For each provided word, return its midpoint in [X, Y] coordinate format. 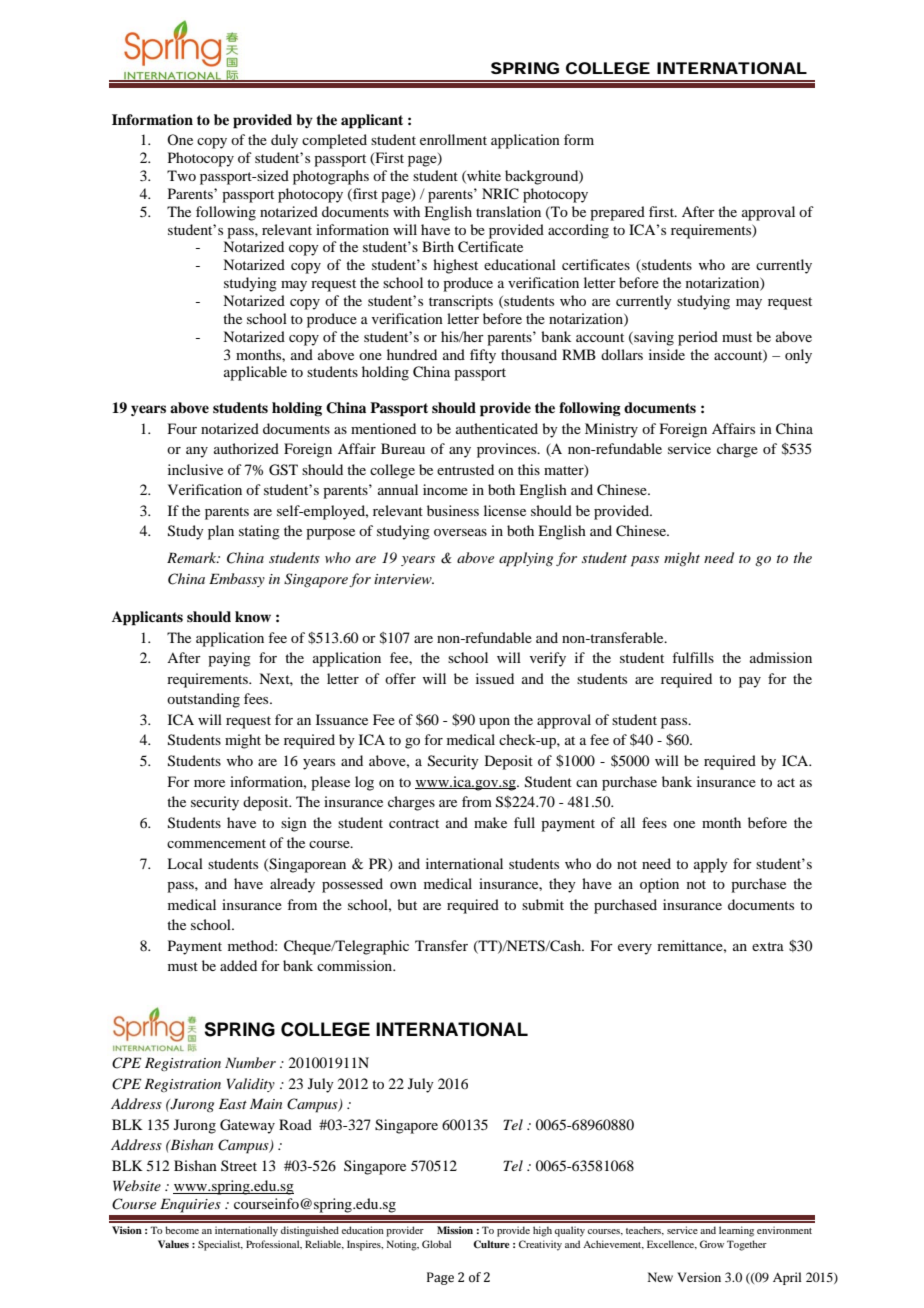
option [659, 885]
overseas [460, 532]
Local [185, 863]
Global [436, 1244]
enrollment [453, 139]
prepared [617, 213]
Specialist [220, 1245]
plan [221, 532]
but [407, 904]
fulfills [693, 657]
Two [181, 175]
